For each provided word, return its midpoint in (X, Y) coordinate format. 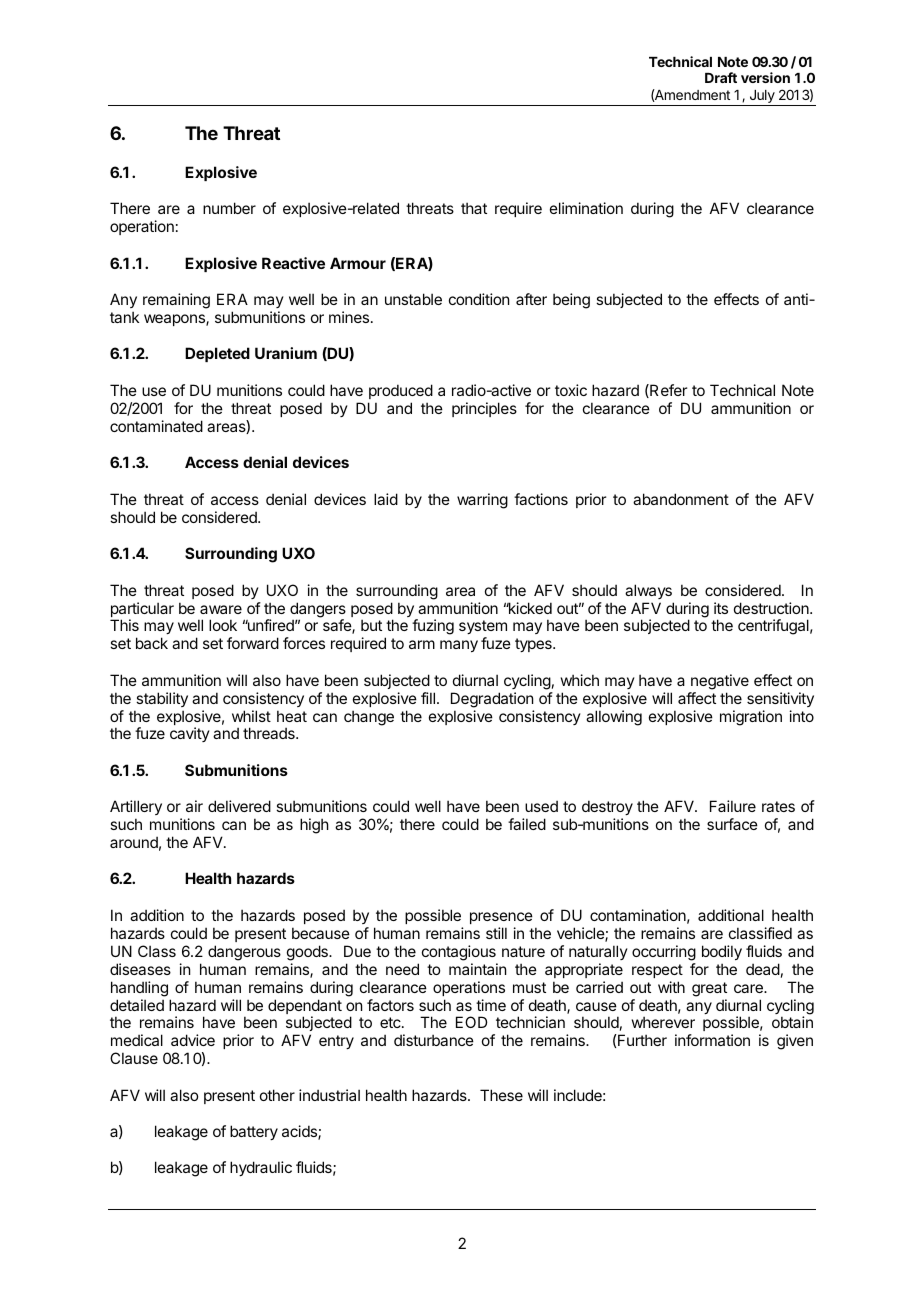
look (223, 625)
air (194, 806)
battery (254, 1132)
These (501, 1095)
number (229, 208)
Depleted (217, 354)
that (474, 208)
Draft (721, 77)
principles (484, 409)
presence (501, 918)
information (712, 1040)
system (483, 629)
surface (732, 824)
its (721, 608)
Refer (667, 391)
